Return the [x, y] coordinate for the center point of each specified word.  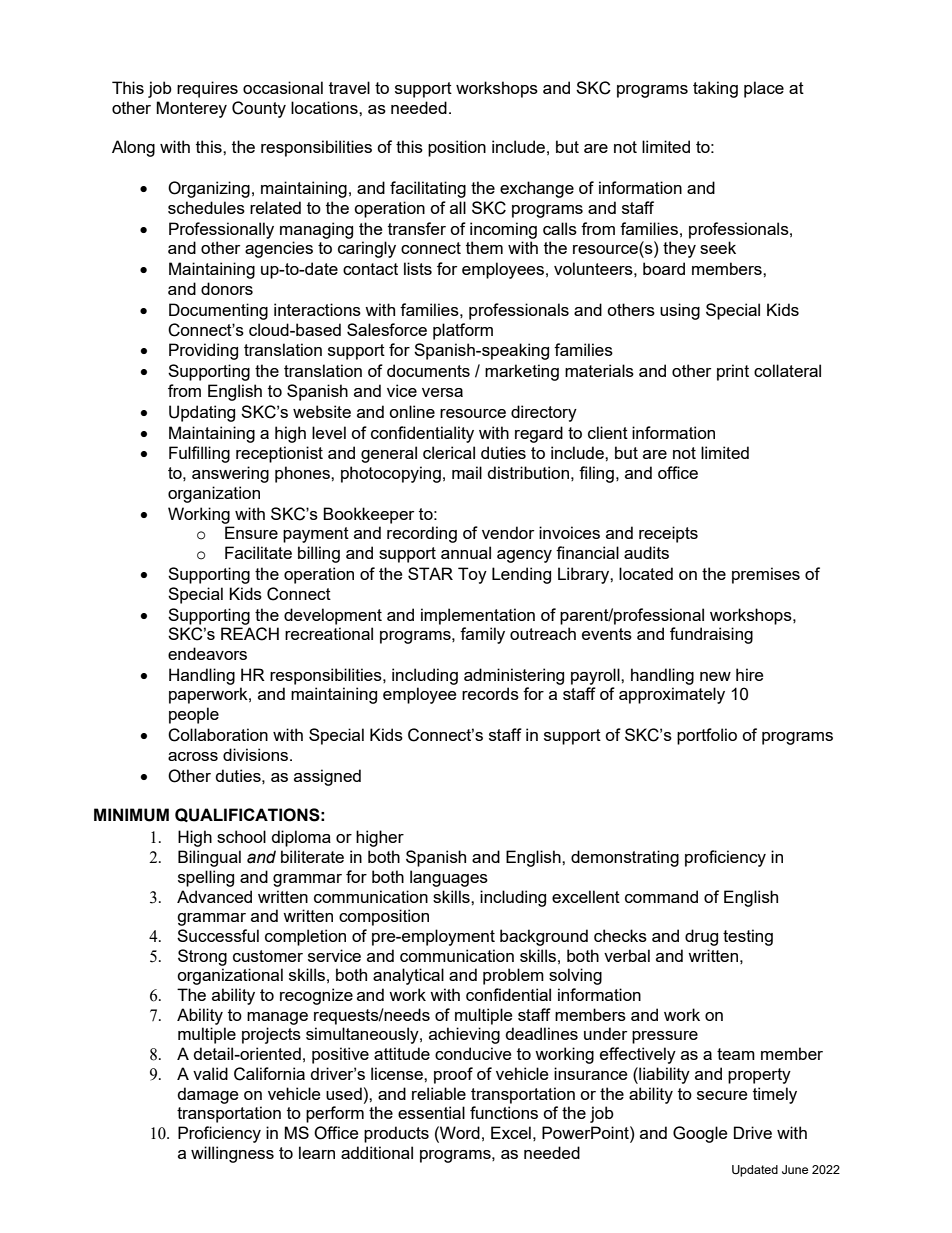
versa [442, 392]
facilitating [428, 189]
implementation [478, 616]
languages [449, 878]
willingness [232, 1154]
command [661, 896]
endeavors [207, 653]
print [733, 372]
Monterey [191, 109]
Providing [203, 351]
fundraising [711, 635]
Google [700, 1134]
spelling [206, 878]
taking [715, 89]
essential [431, 1112]
